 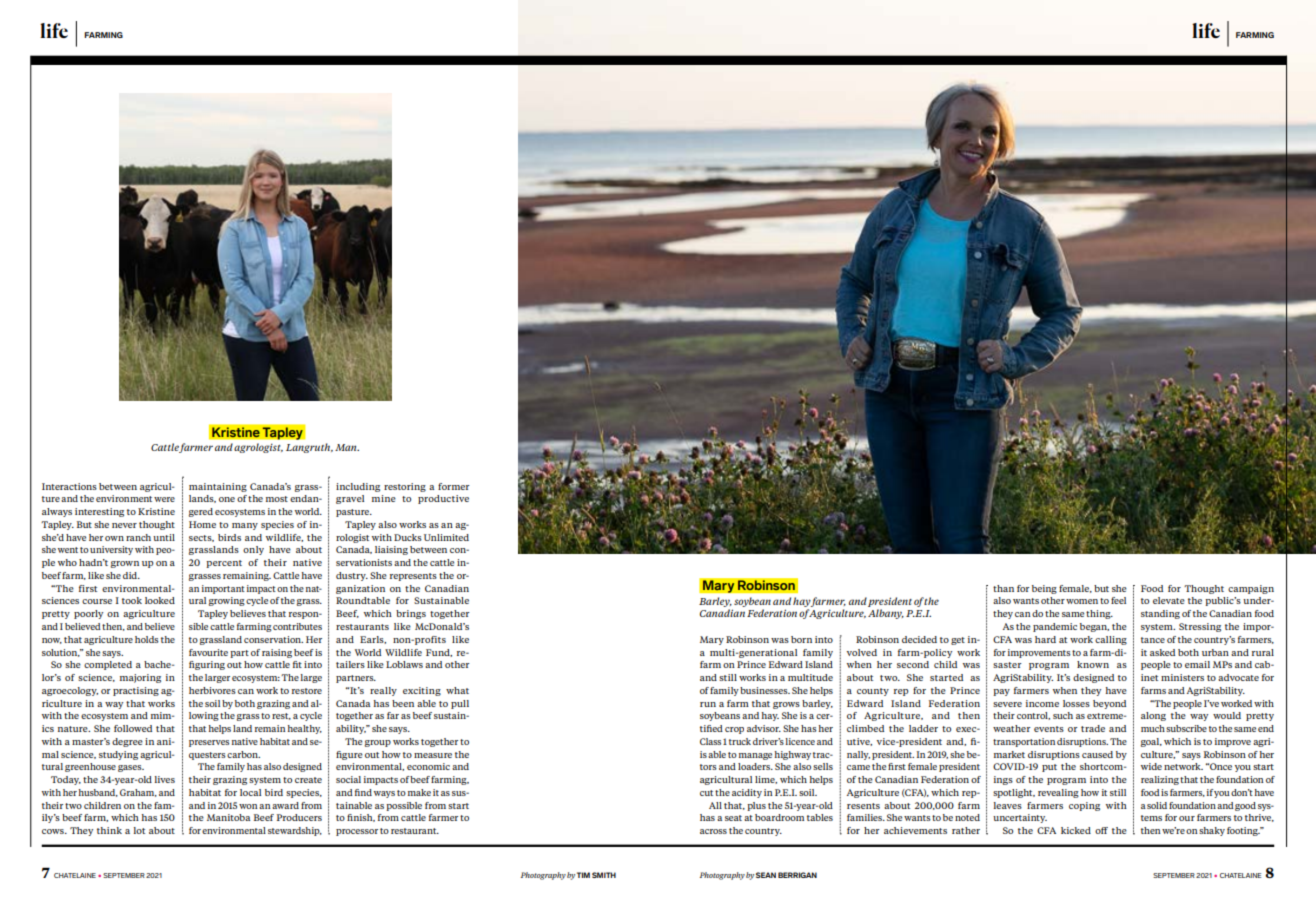 I want to click on majoring, so click(x=140, y=678).
